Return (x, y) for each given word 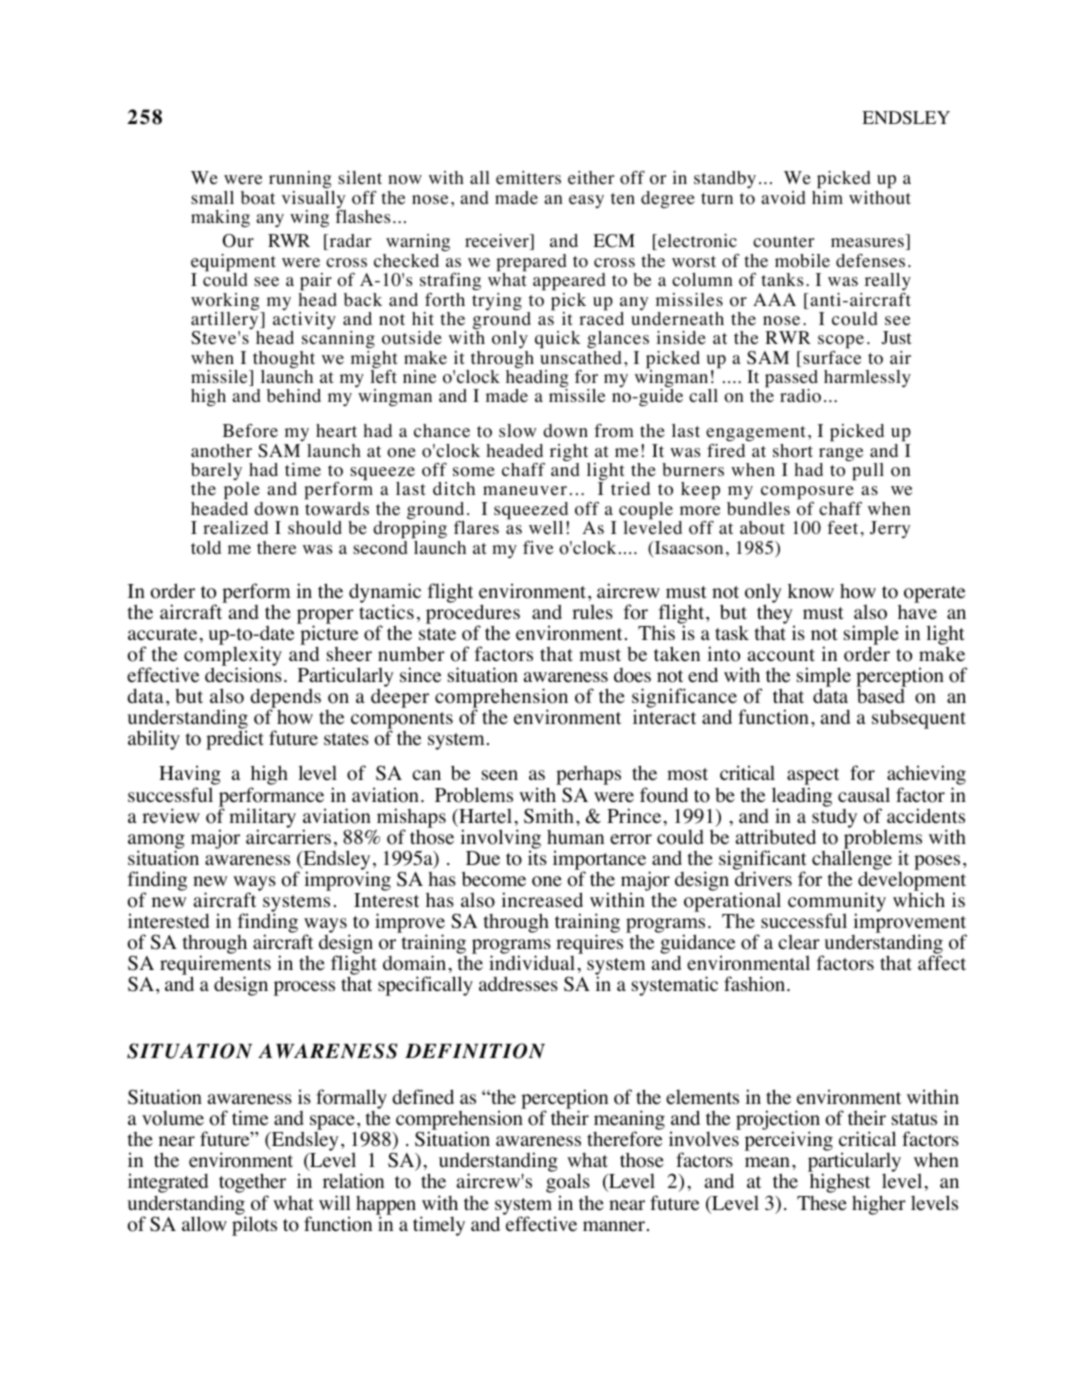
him (827, 196)
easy (586, 201)
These (822, 1203)
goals (568, 1184)
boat (258, 198)
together (252, 1184)
